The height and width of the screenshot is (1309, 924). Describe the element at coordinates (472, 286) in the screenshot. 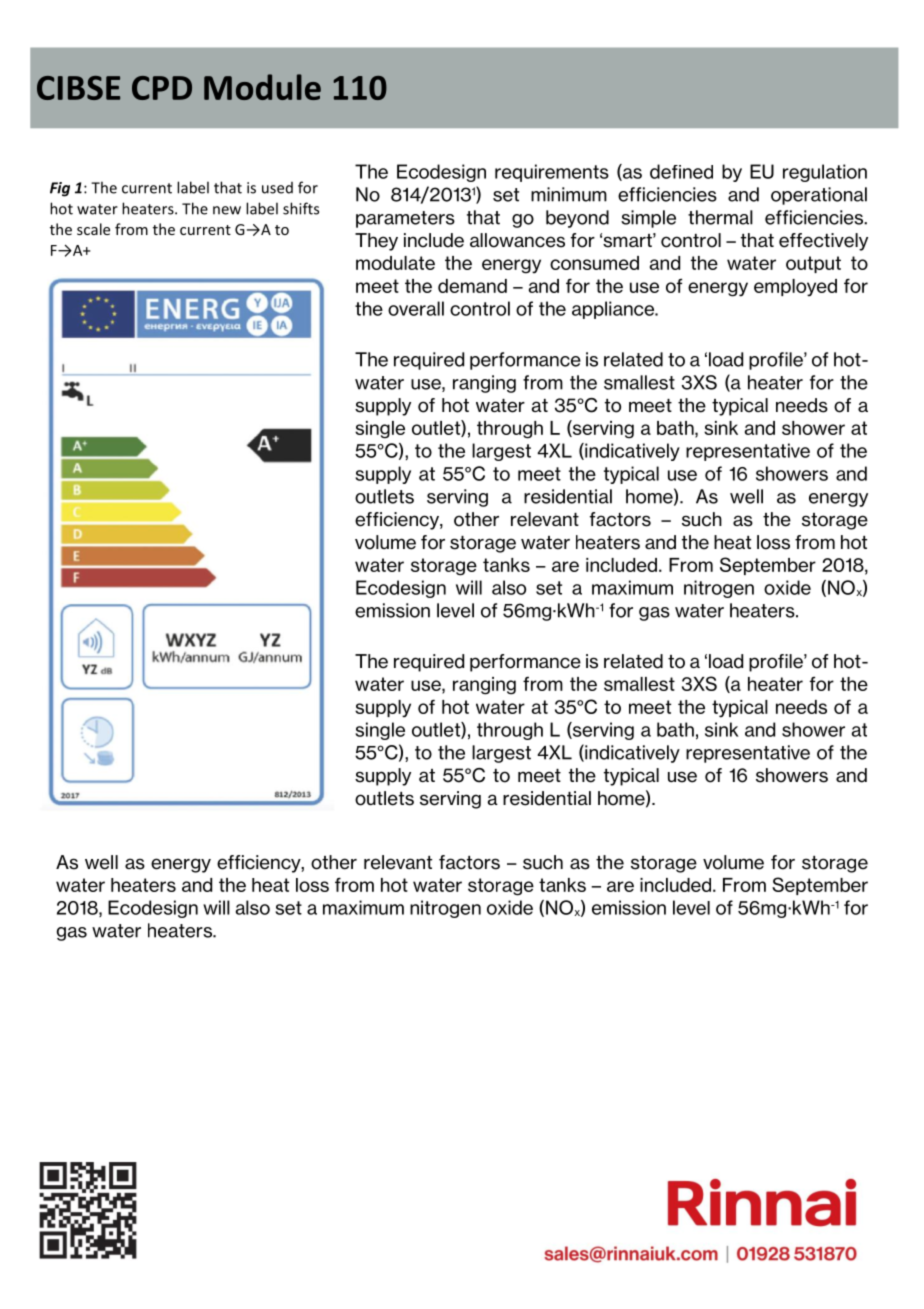

I see `demand` at that location.
